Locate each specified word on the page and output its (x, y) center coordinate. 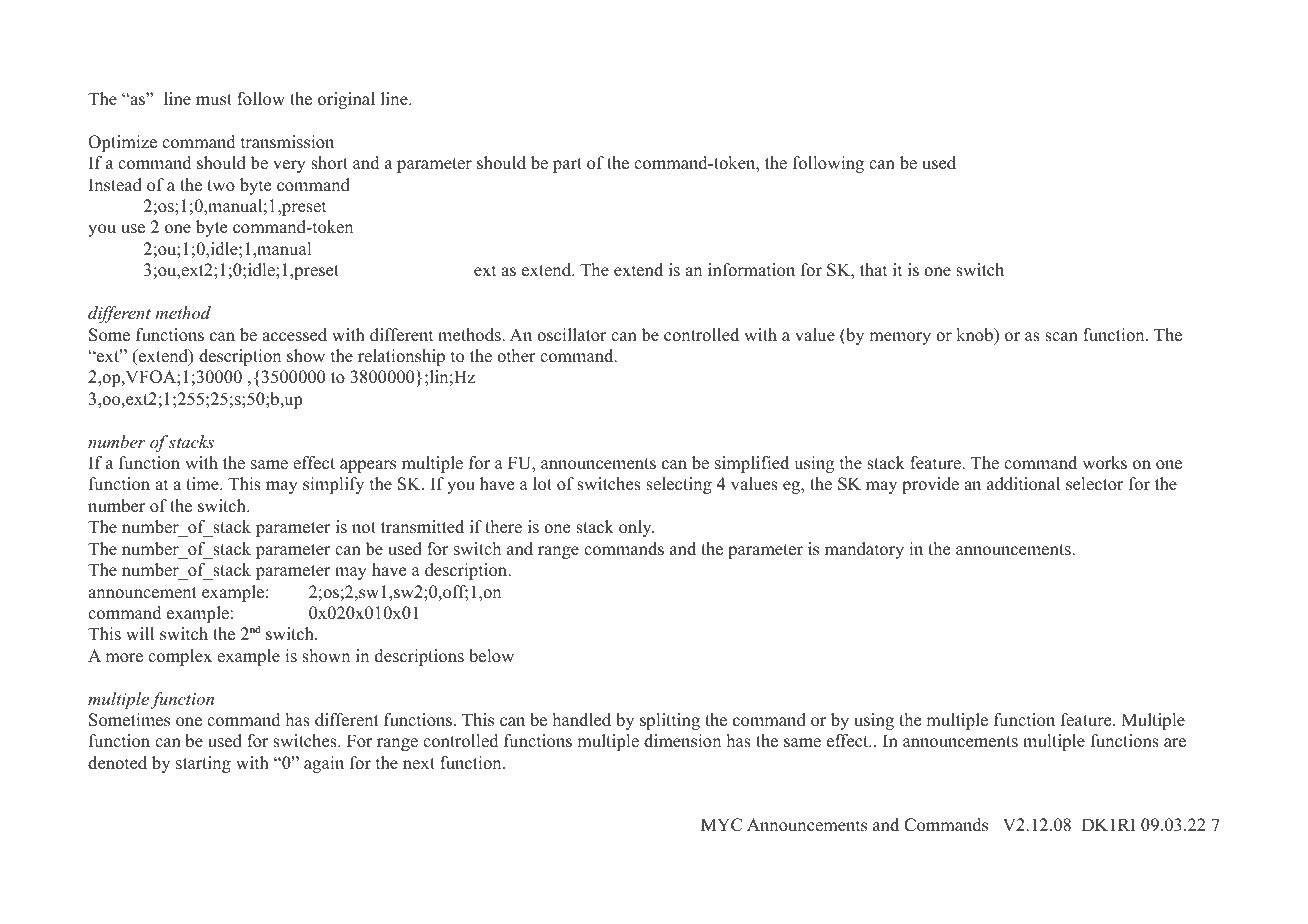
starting (203, 764)
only (636, 528)
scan (1061, 337)
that (874, 269)
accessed (294, 335)
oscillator (572, 335)
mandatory (864, 550)
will (140, 633)
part (567, 165)
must (214, 100)
